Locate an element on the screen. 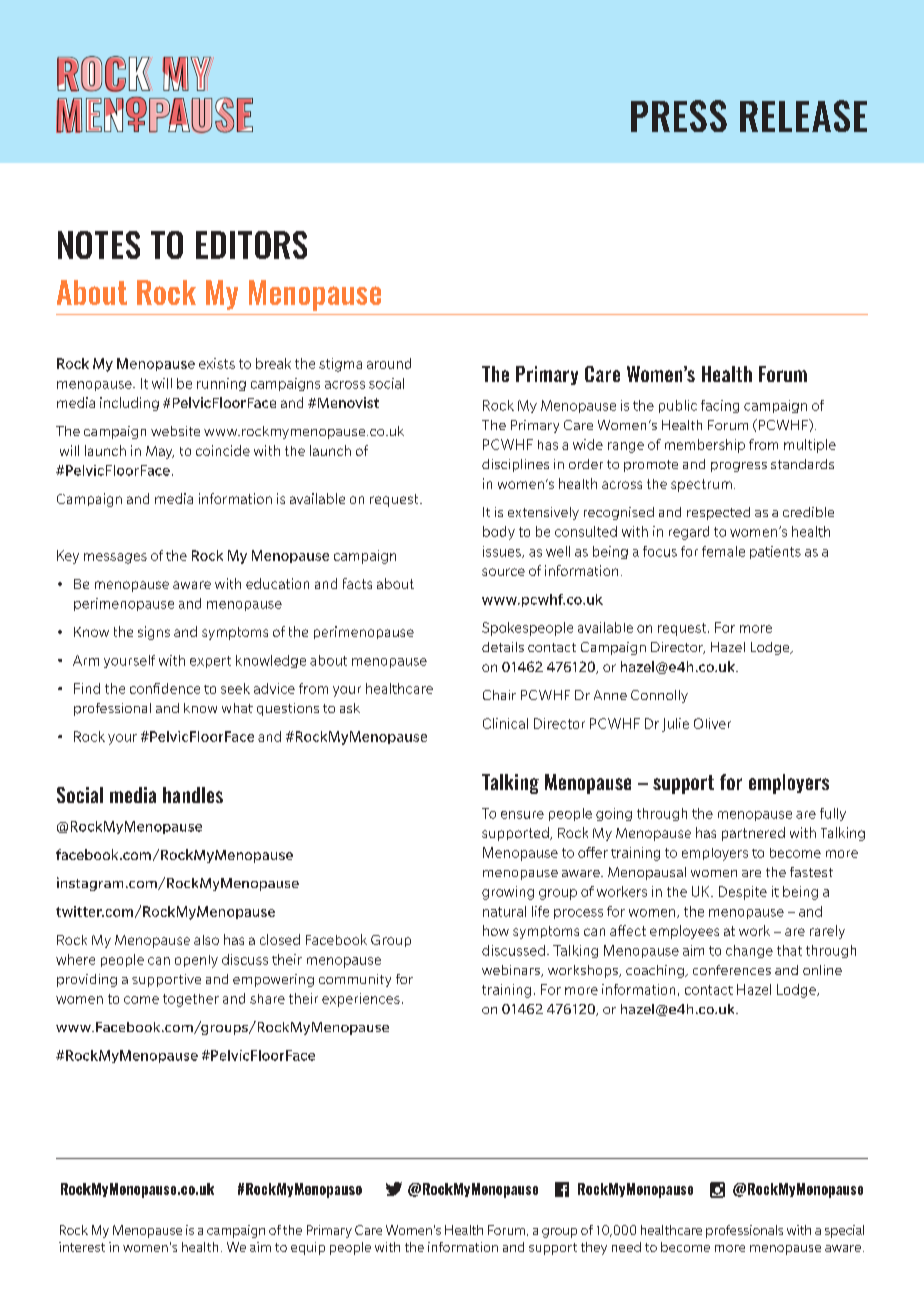  body is located at coordinates (499, 533).
